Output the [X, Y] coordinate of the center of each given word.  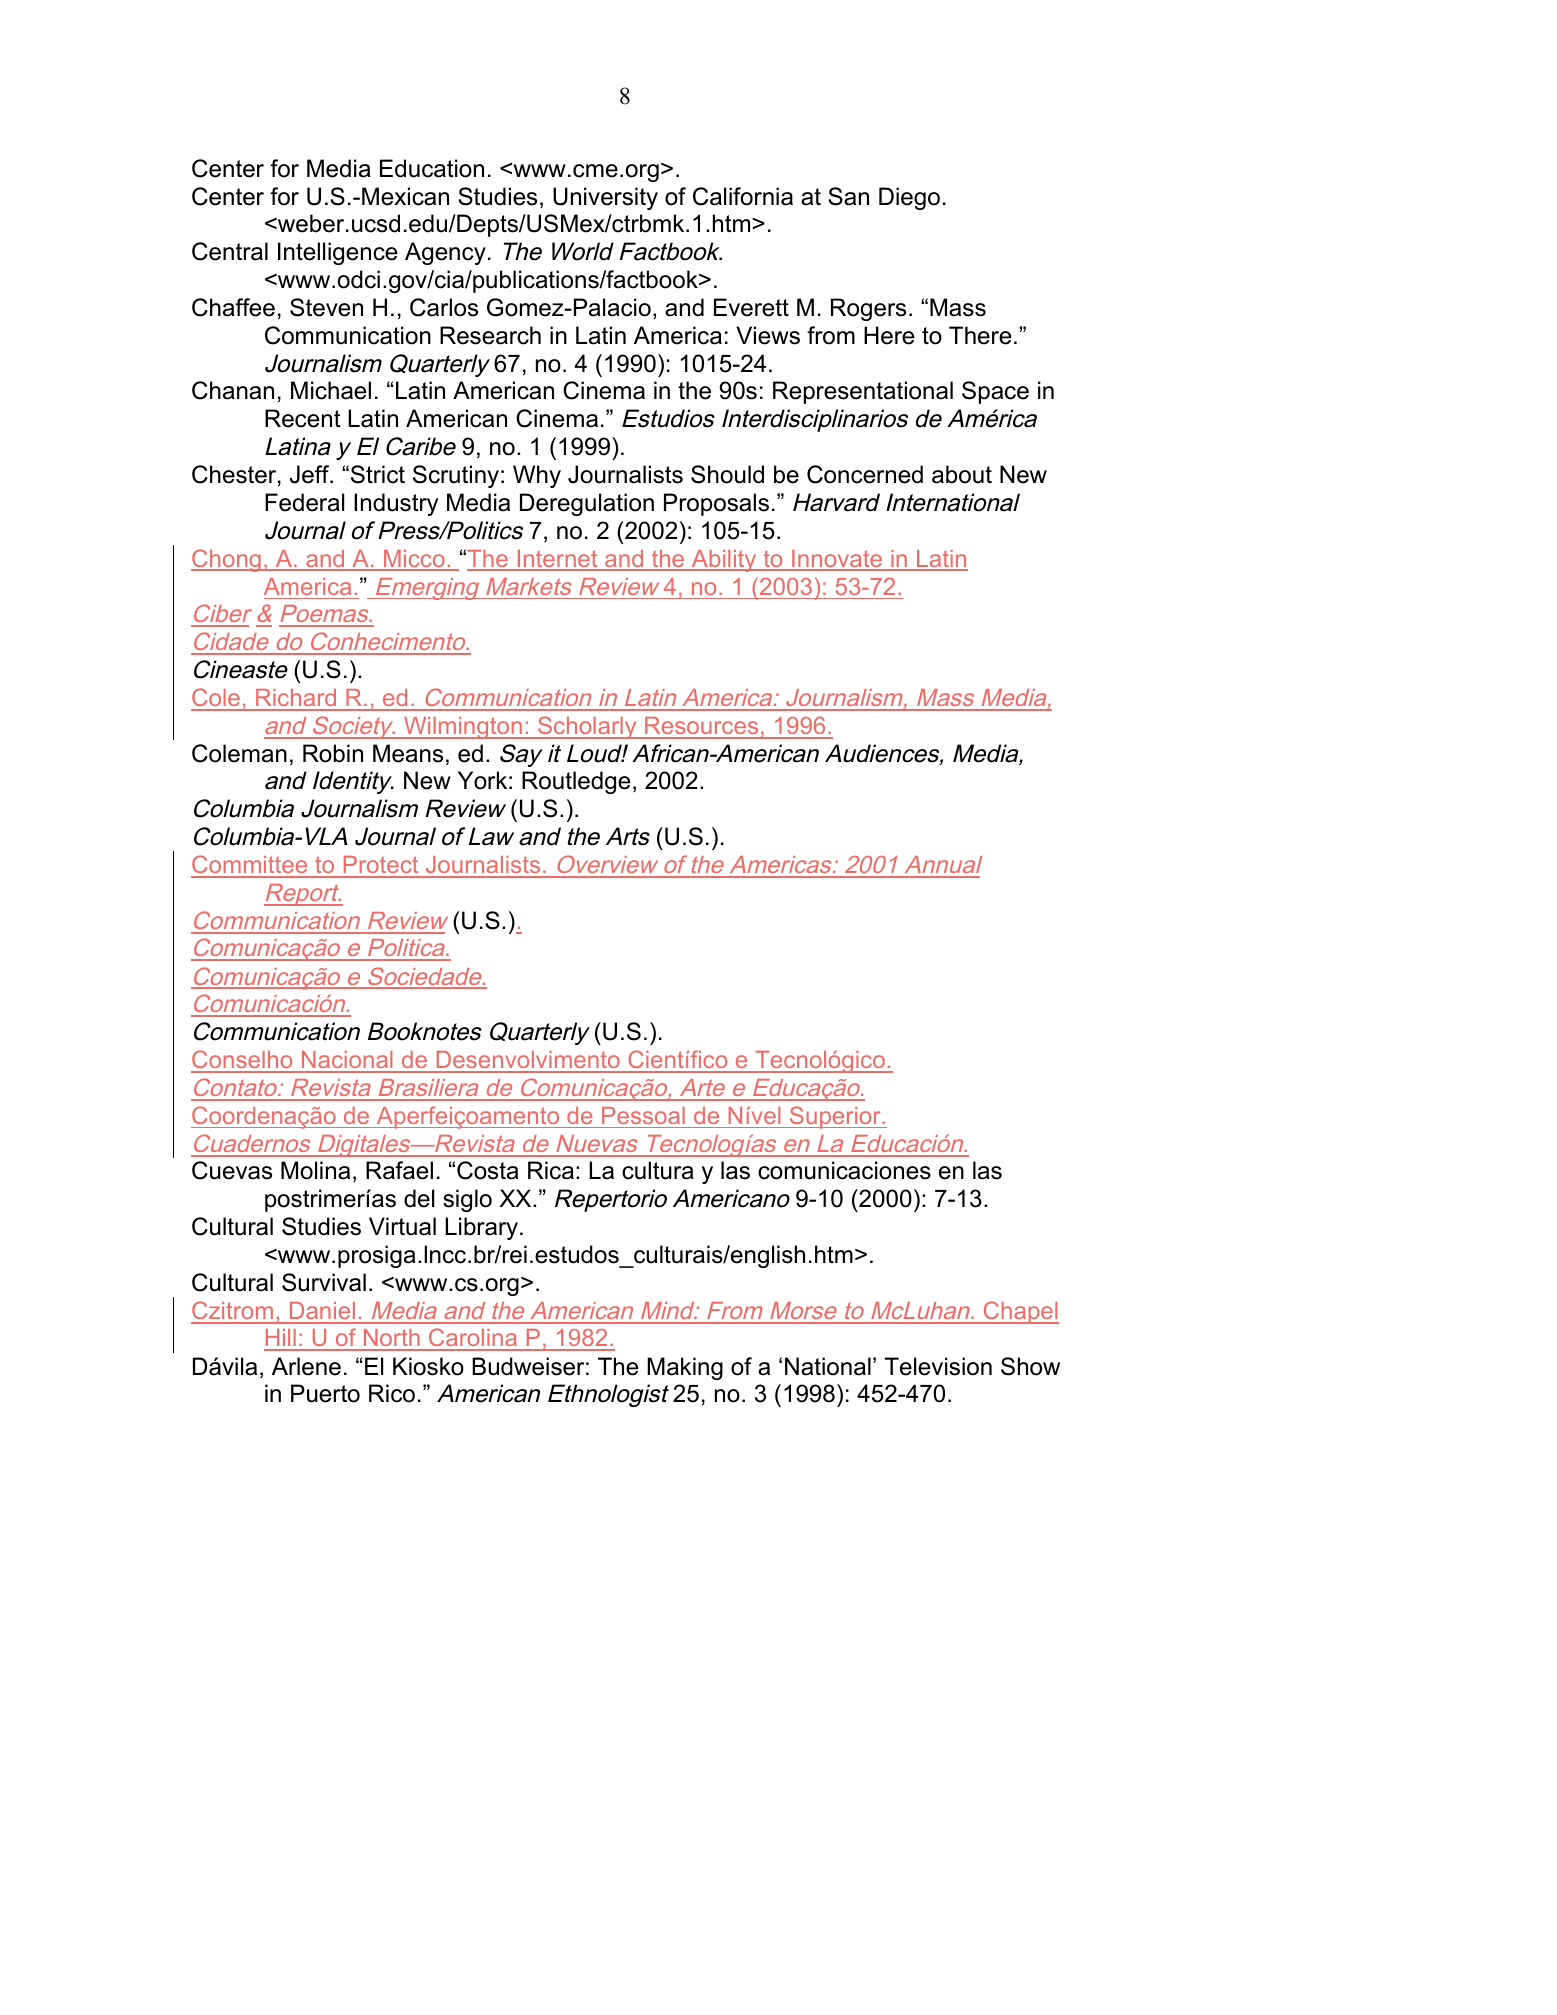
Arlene [306, 1366]
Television [938, 1366]
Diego [909, 198]
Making [685, 1368]
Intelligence [338, 253]
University [605, 198]
